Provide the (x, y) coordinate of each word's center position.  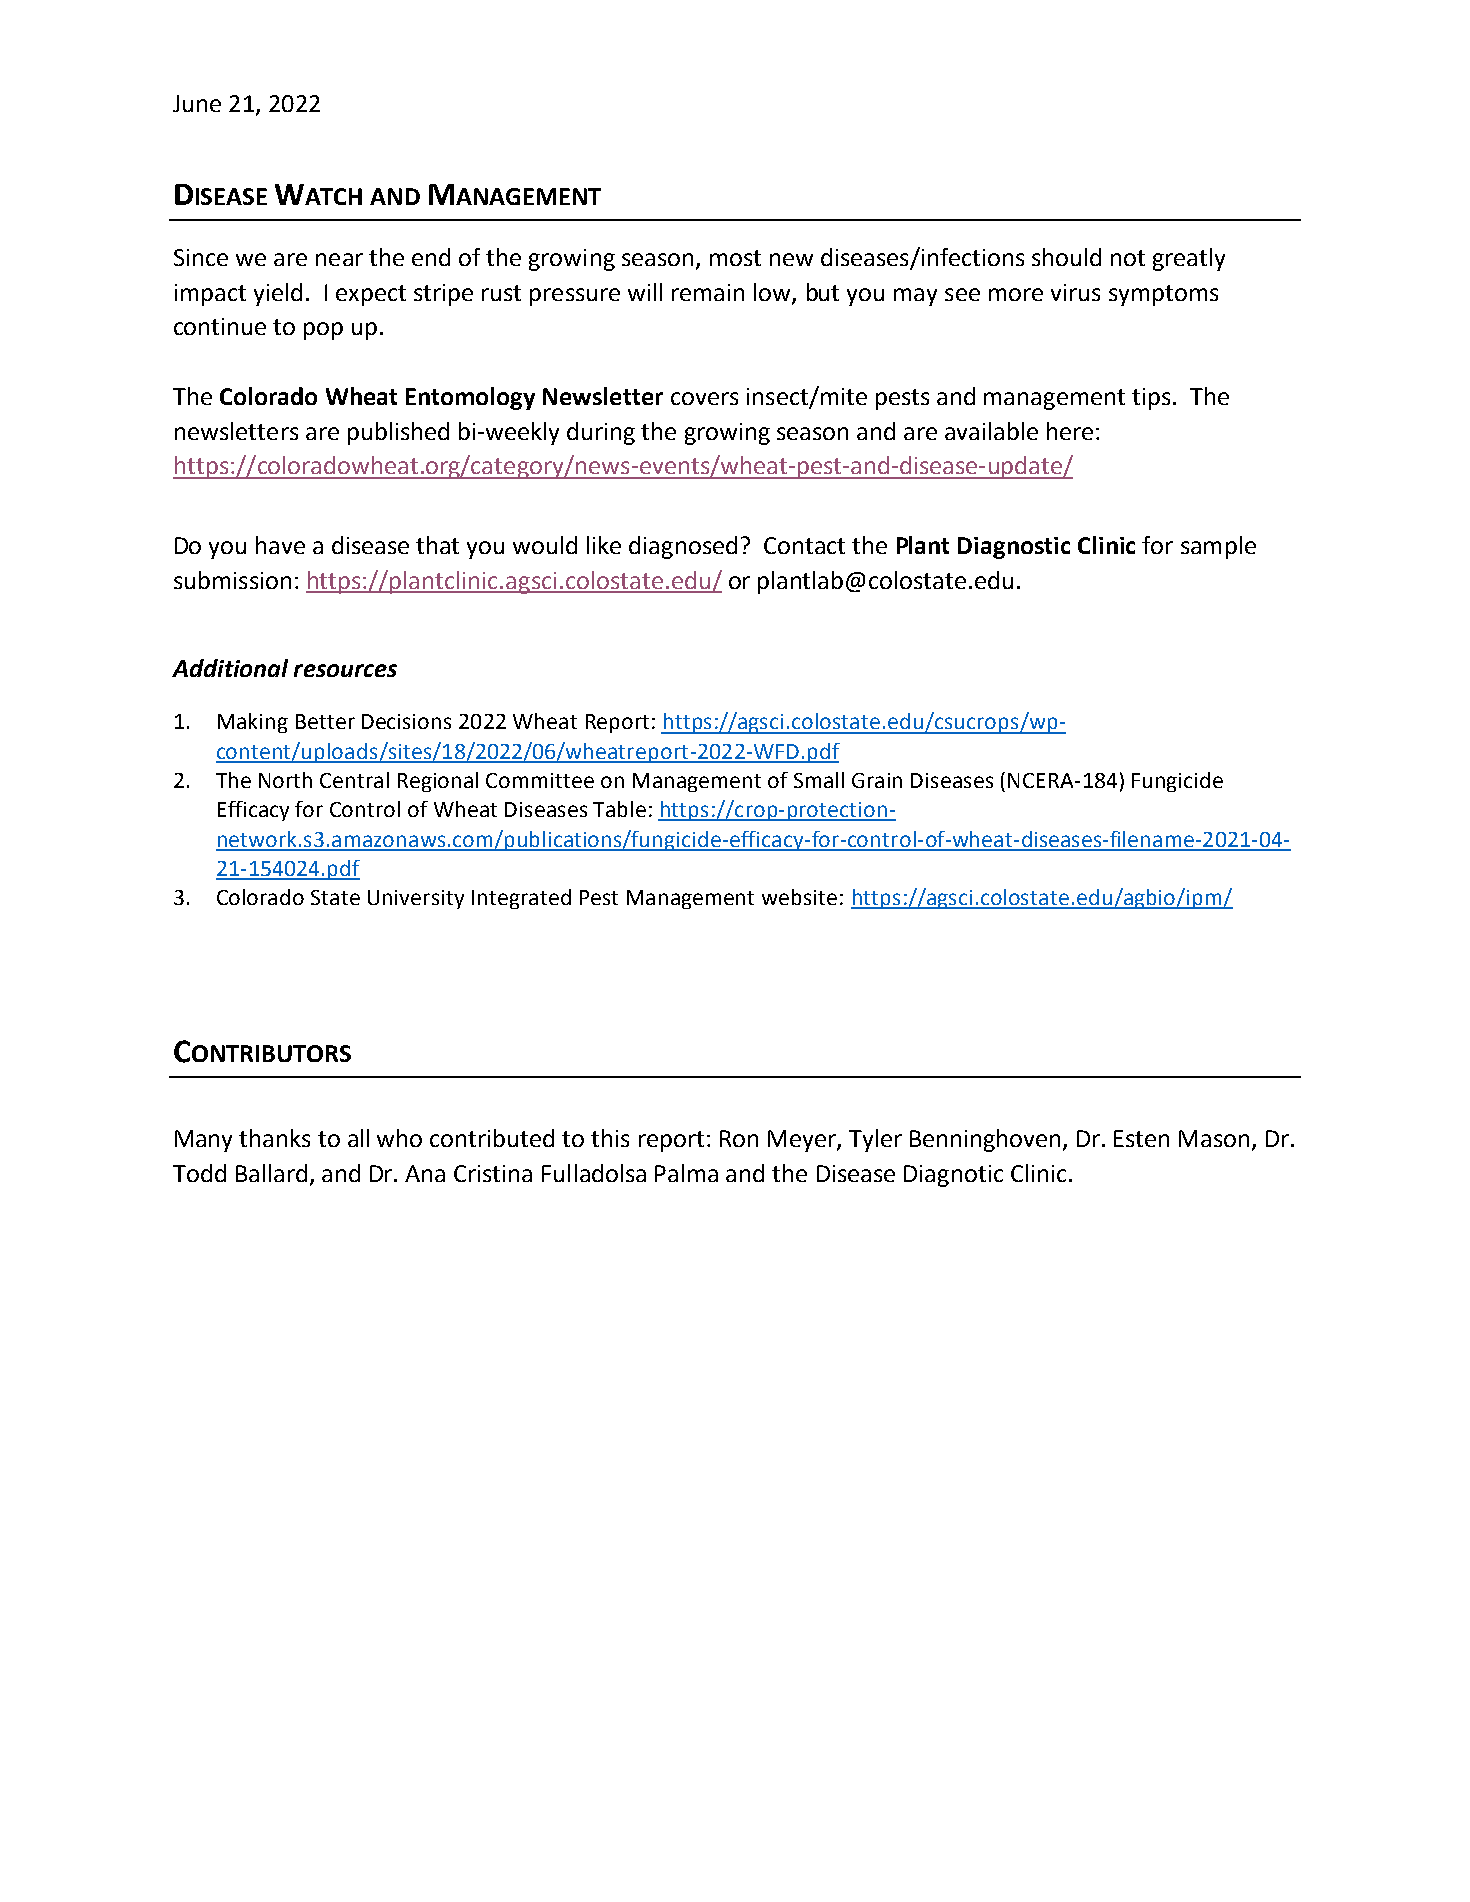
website (799, 897)
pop (323, 331)
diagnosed (683, 547)
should (1066, 257)
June (197, 103)
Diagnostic (1014, 548)
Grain (877, 780)
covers (704, 398)
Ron (739, 1138)
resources (345, 670)
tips (1151, 399)
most (735, 258)
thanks (274, 1138)
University (416, 899)
